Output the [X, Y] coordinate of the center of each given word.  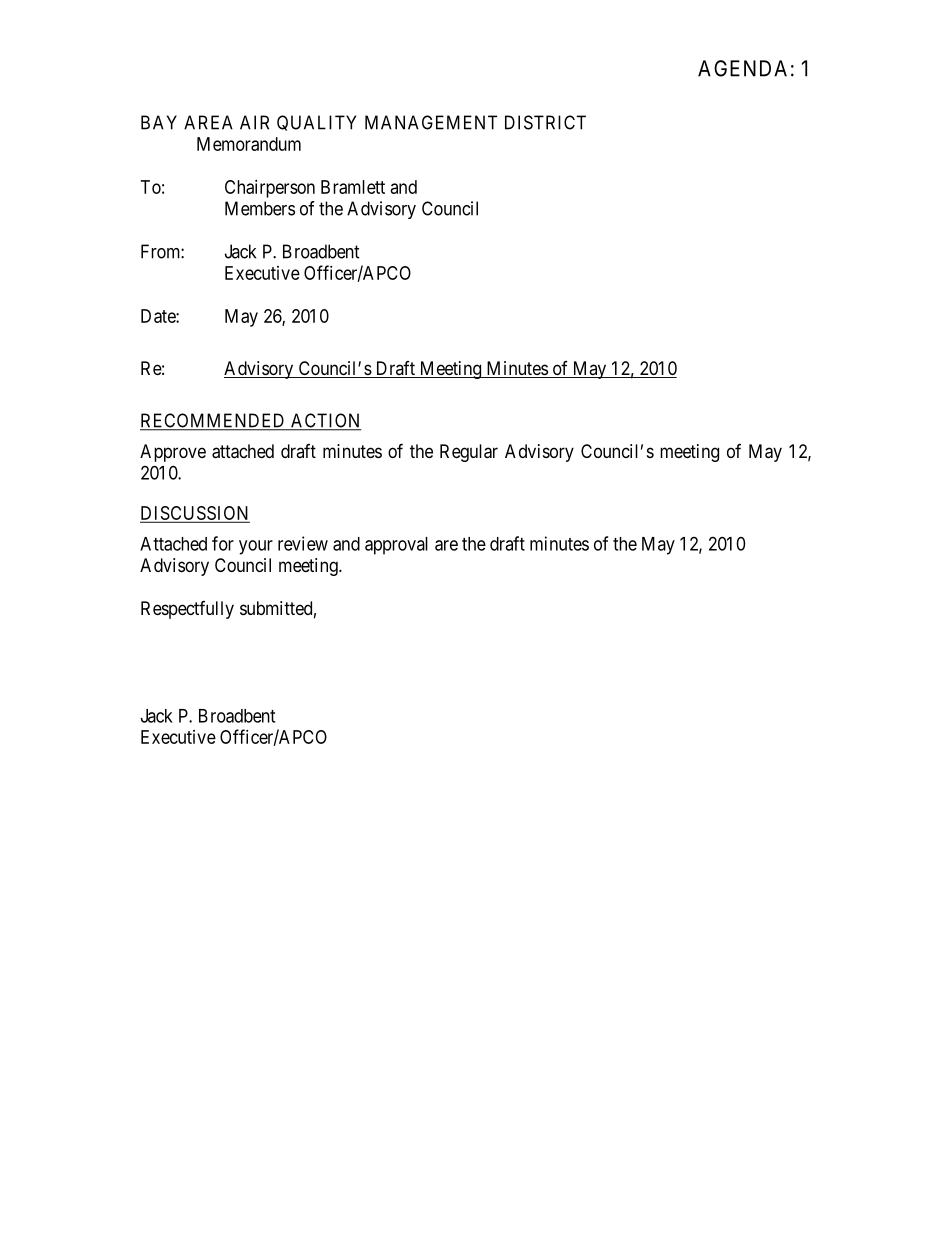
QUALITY [316, 123]
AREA [208, 122]
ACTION [325, 421]
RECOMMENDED [214, 421]
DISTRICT [545, 122]
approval [396, 546]
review [303, 543]
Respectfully [187, 610]
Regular [469, 453]
